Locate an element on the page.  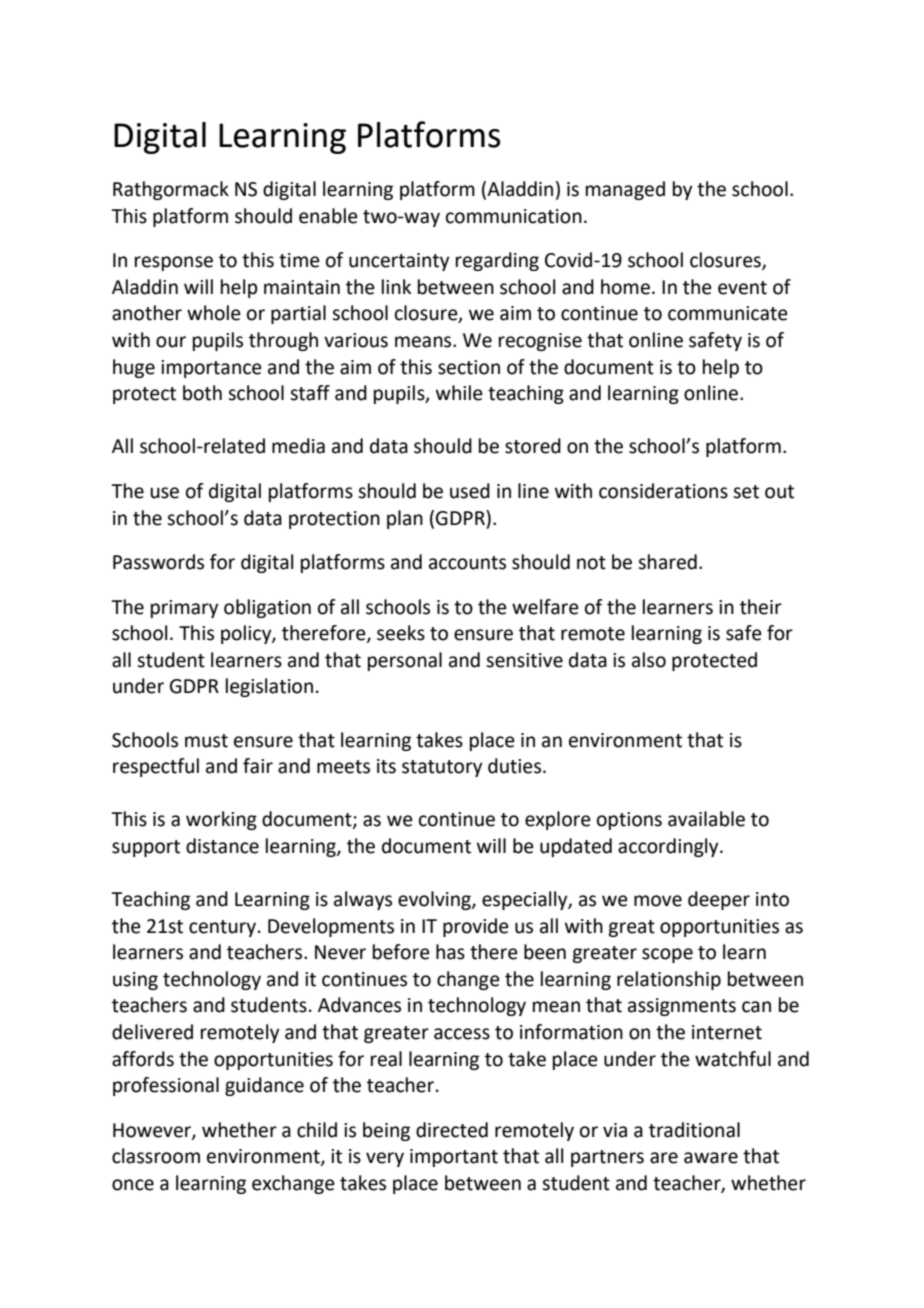
aware is located at coordinates (711, 1158).
